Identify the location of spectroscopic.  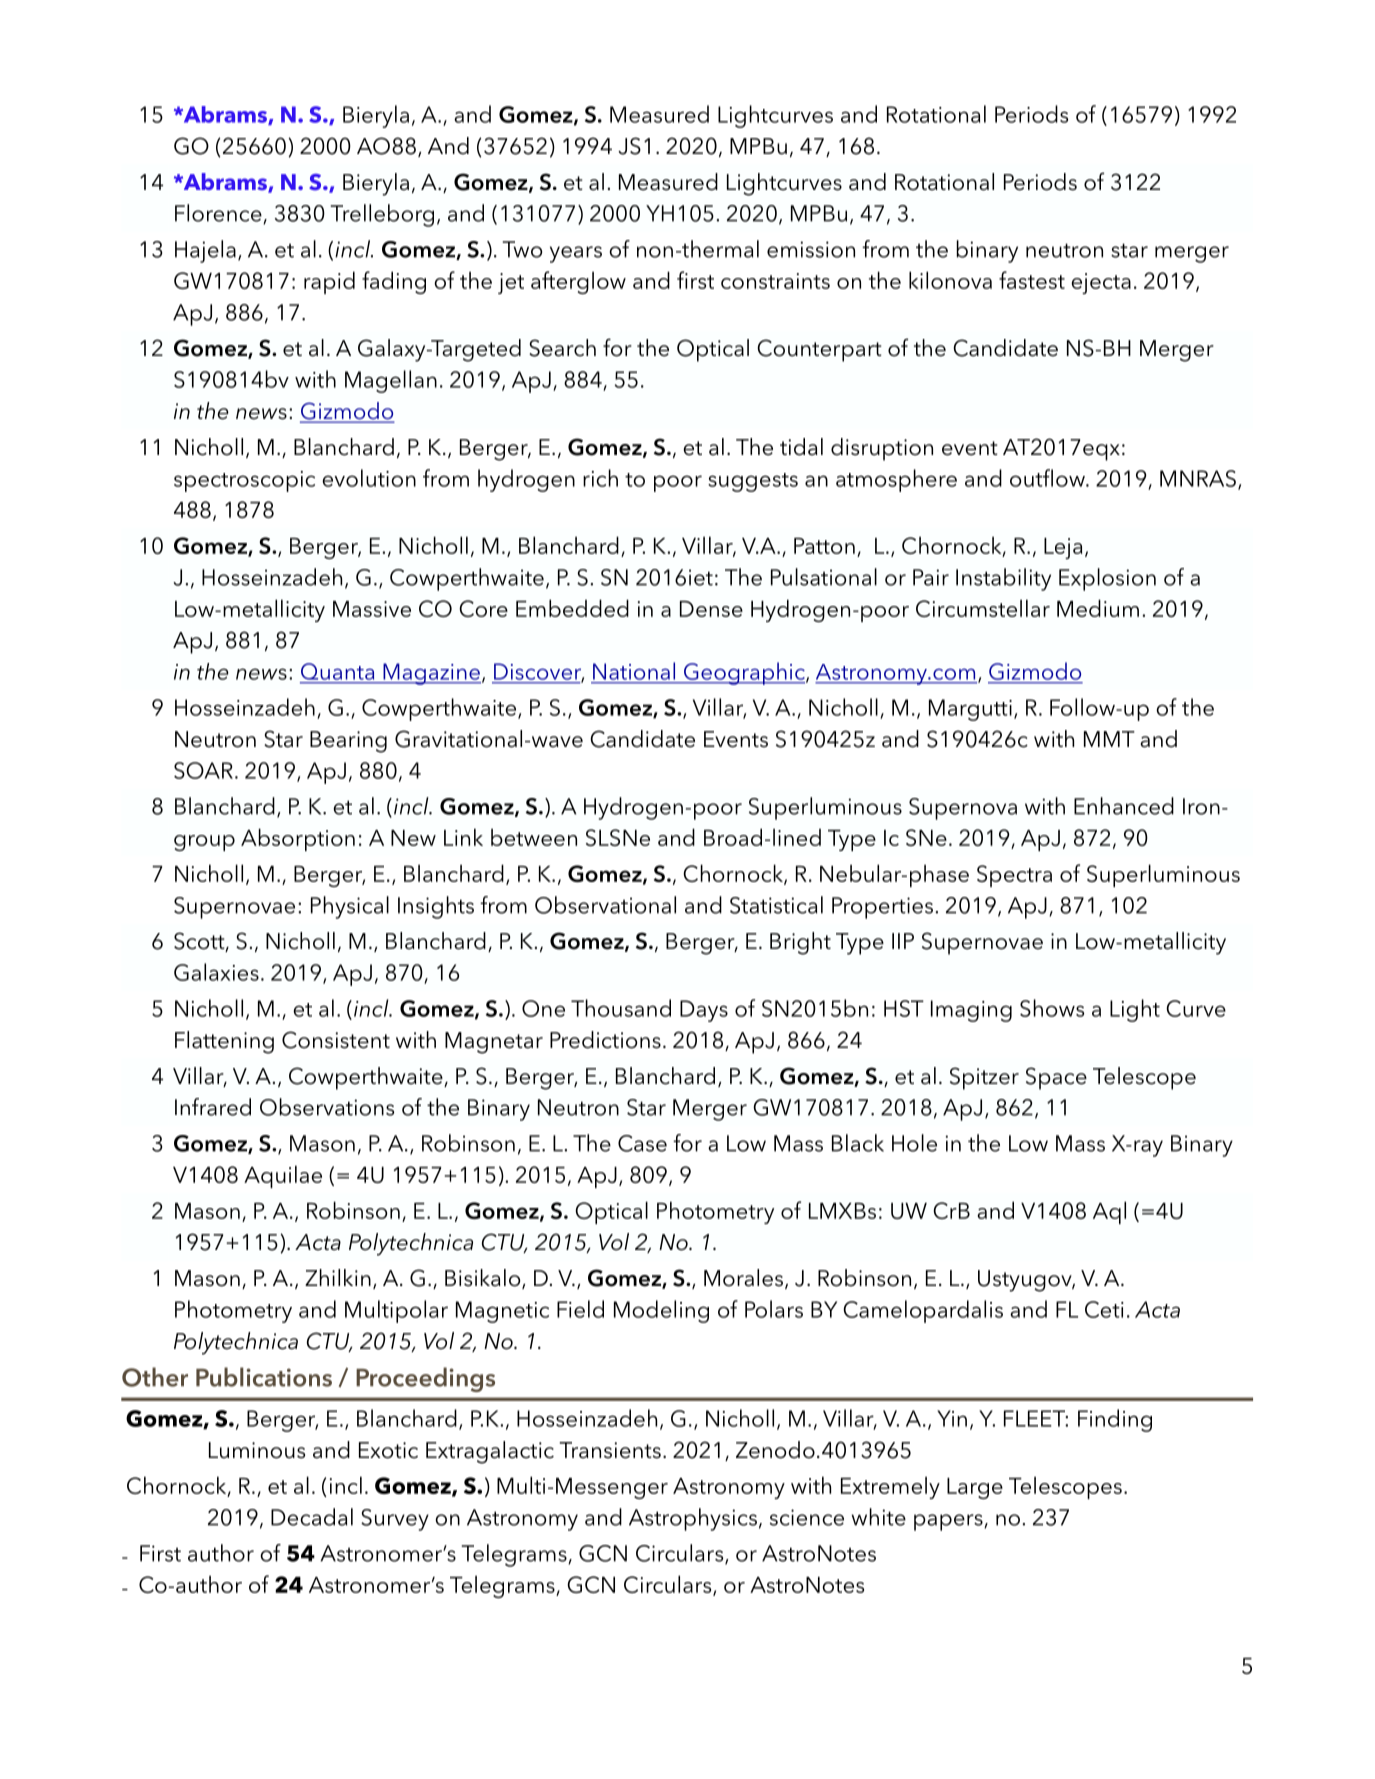
(244, 481).
